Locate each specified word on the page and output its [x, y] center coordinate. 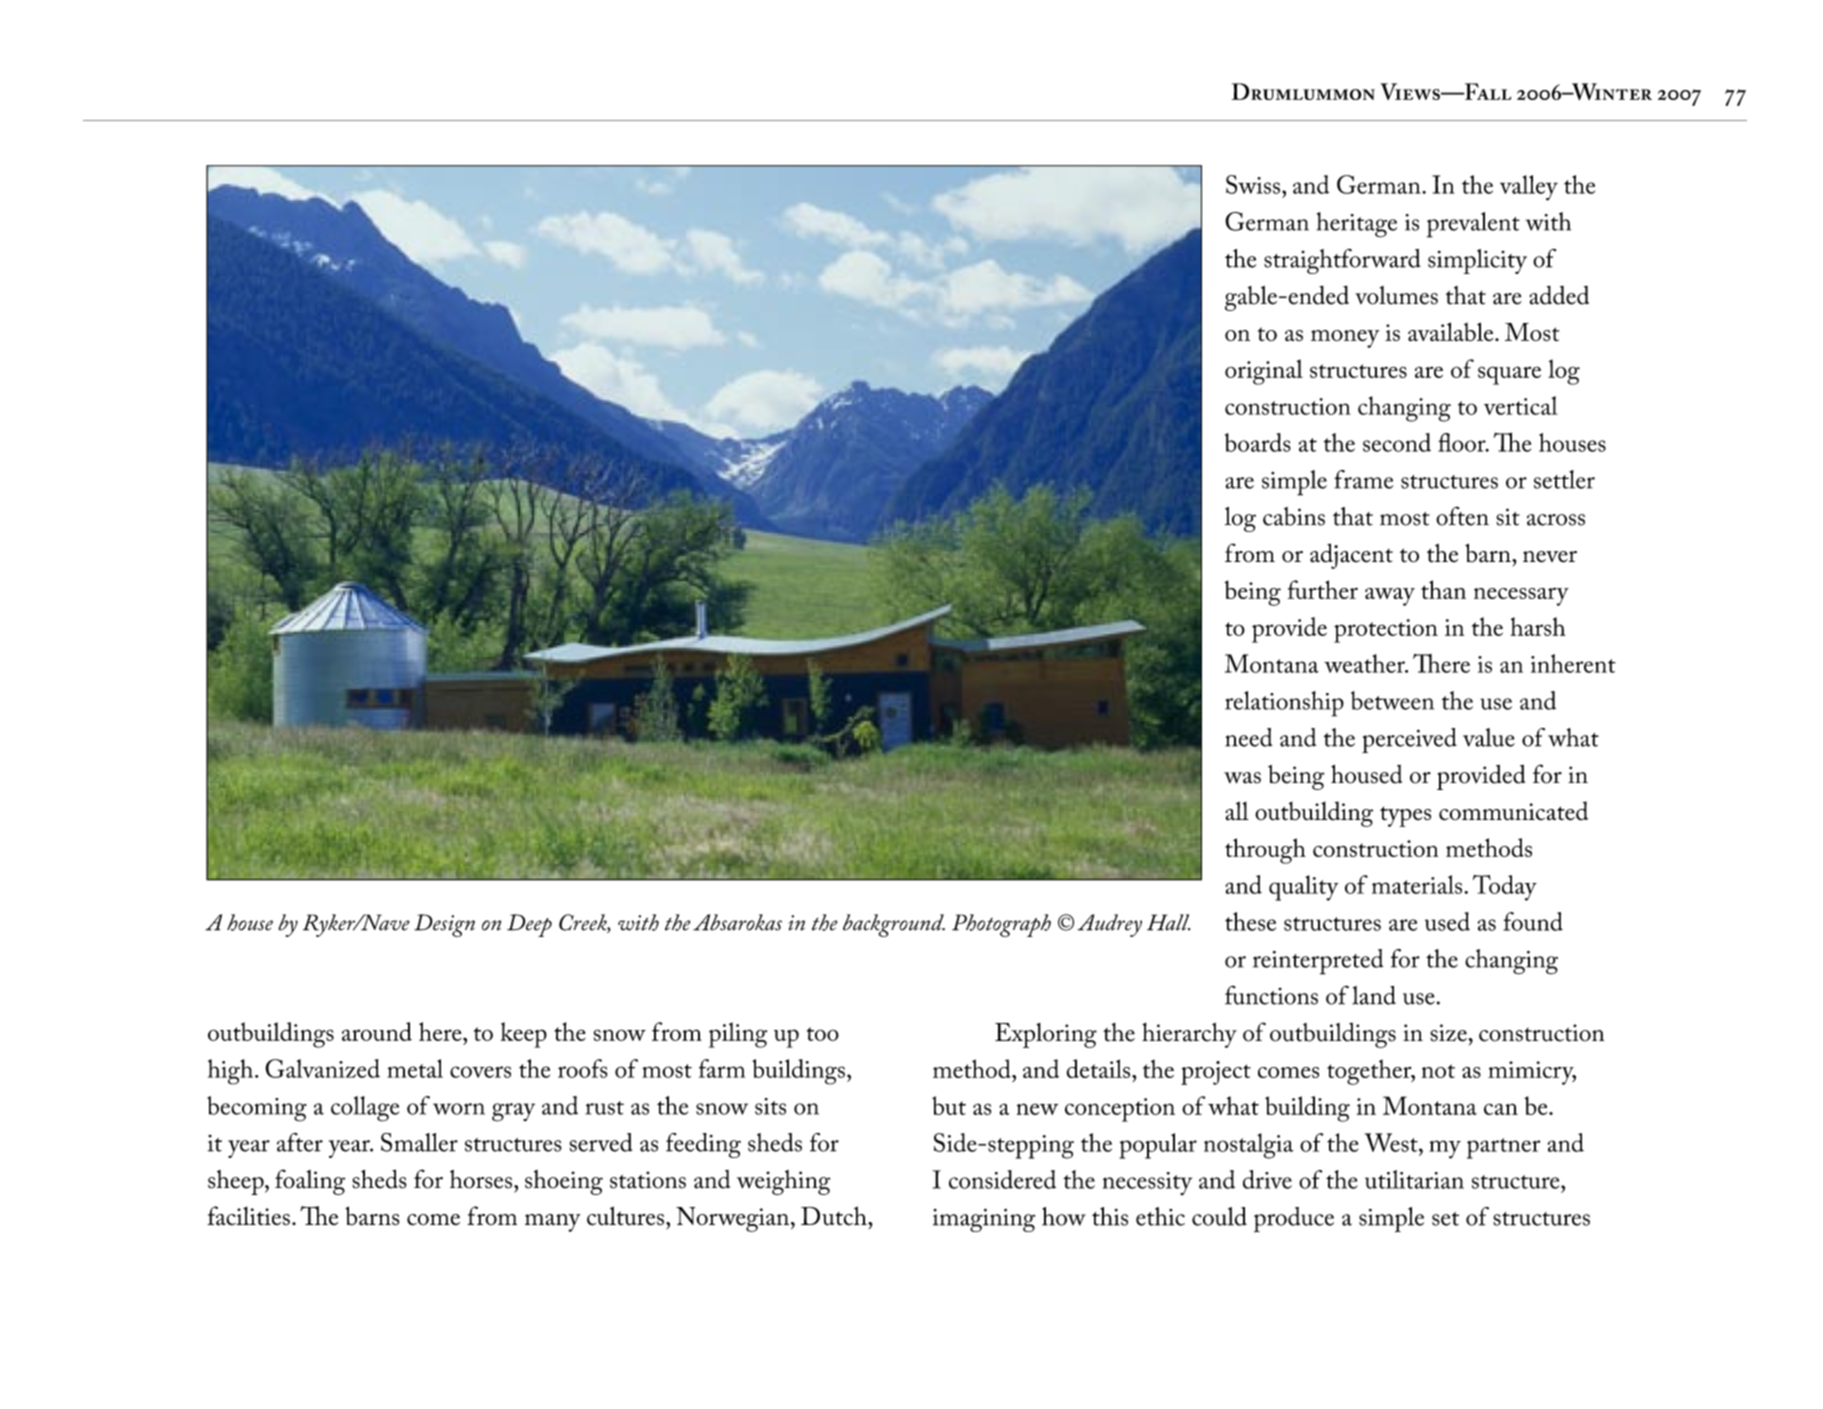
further [1323, 589]
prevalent [1473, 225]
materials [1418, 884]
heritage [1356, 225]
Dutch [835, 1216]
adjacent [1351, 556]
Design [444, 925]
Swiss [1253, 184]
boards [1258, 442]
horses [481, 1179]
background [894, 925]
